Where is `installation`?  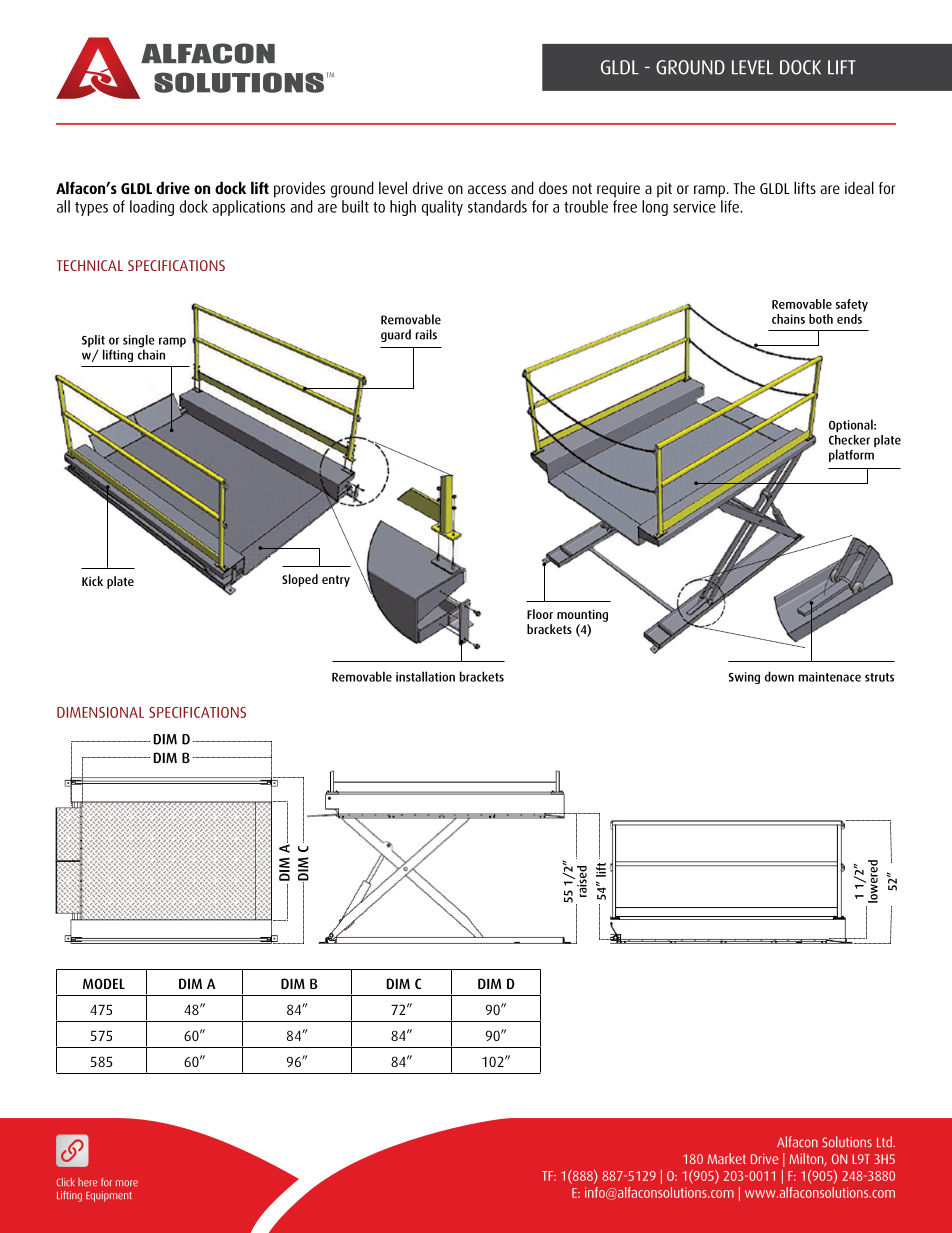 installation is located at coordinates (425, 676).
